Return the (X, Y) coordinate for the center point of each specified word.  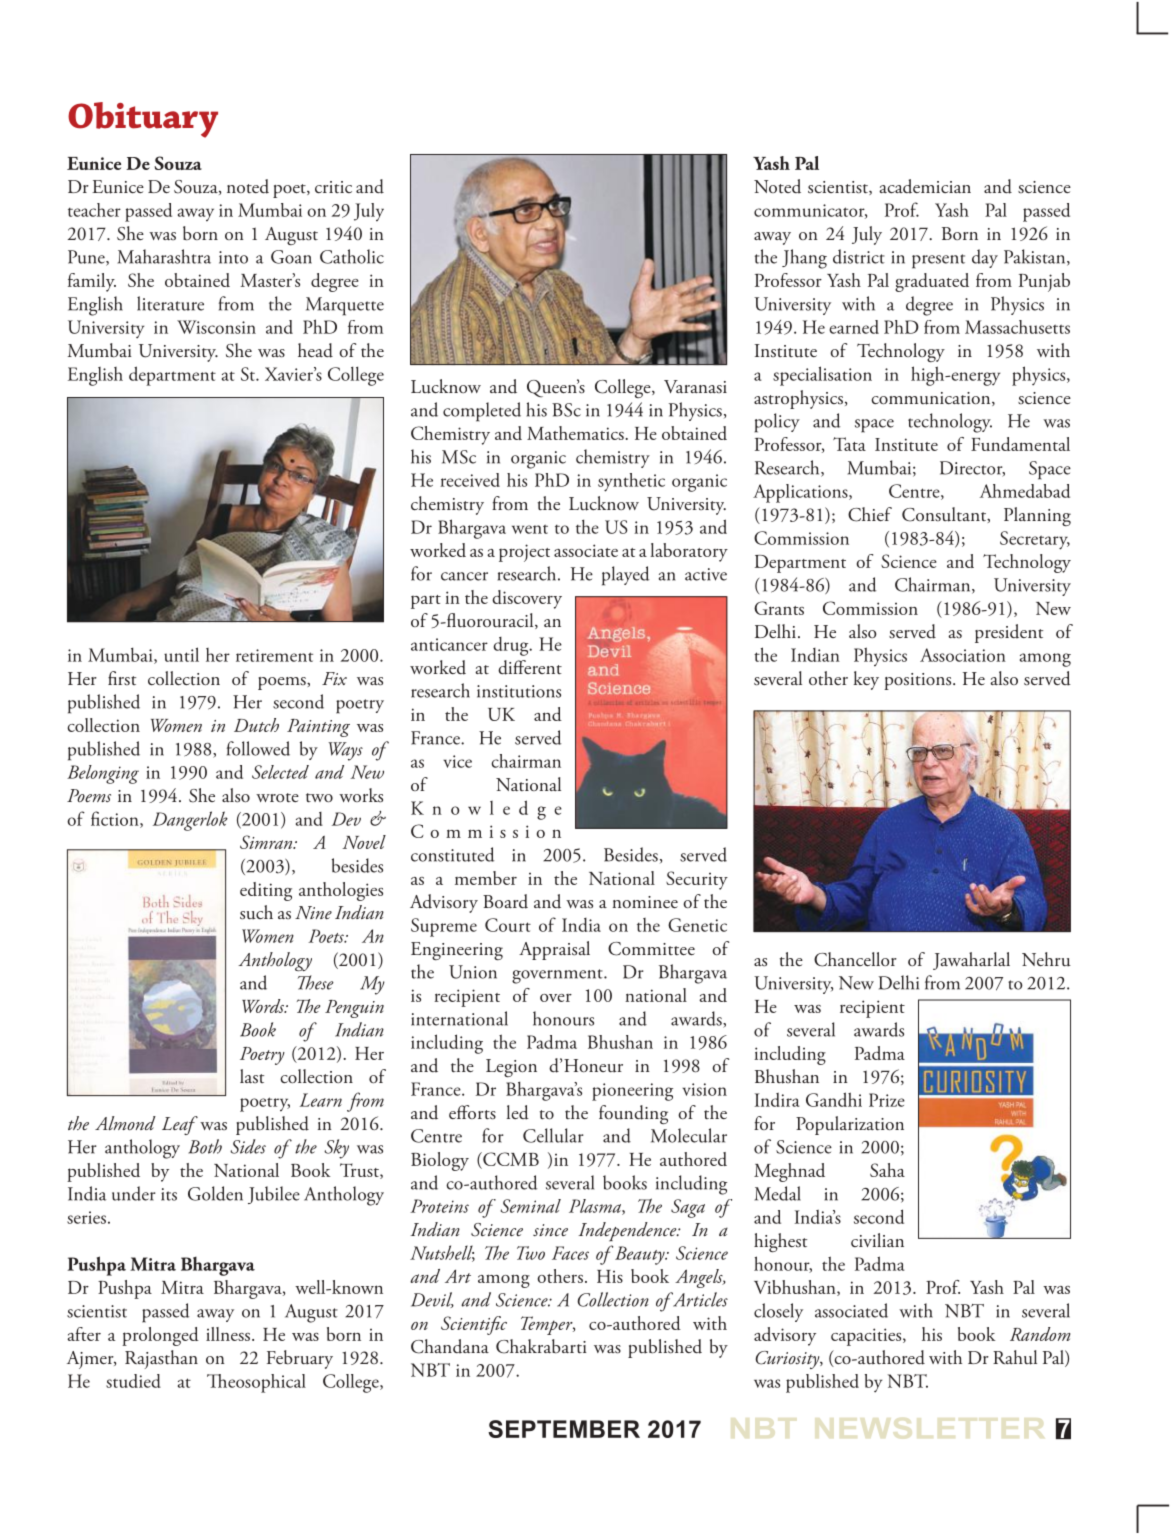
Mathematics (576, 433)
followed (258, 748)
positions (919, 681)
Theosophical (256, 1383)
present (938, 261)
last (252, 1076)
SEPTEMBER (564, 1429)
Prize (887, 1100)
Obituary (143, 120)
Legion (511, 1068)
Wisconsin (216, 327)
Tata (849, 444)
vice (457, 761)
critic (333, 187)
